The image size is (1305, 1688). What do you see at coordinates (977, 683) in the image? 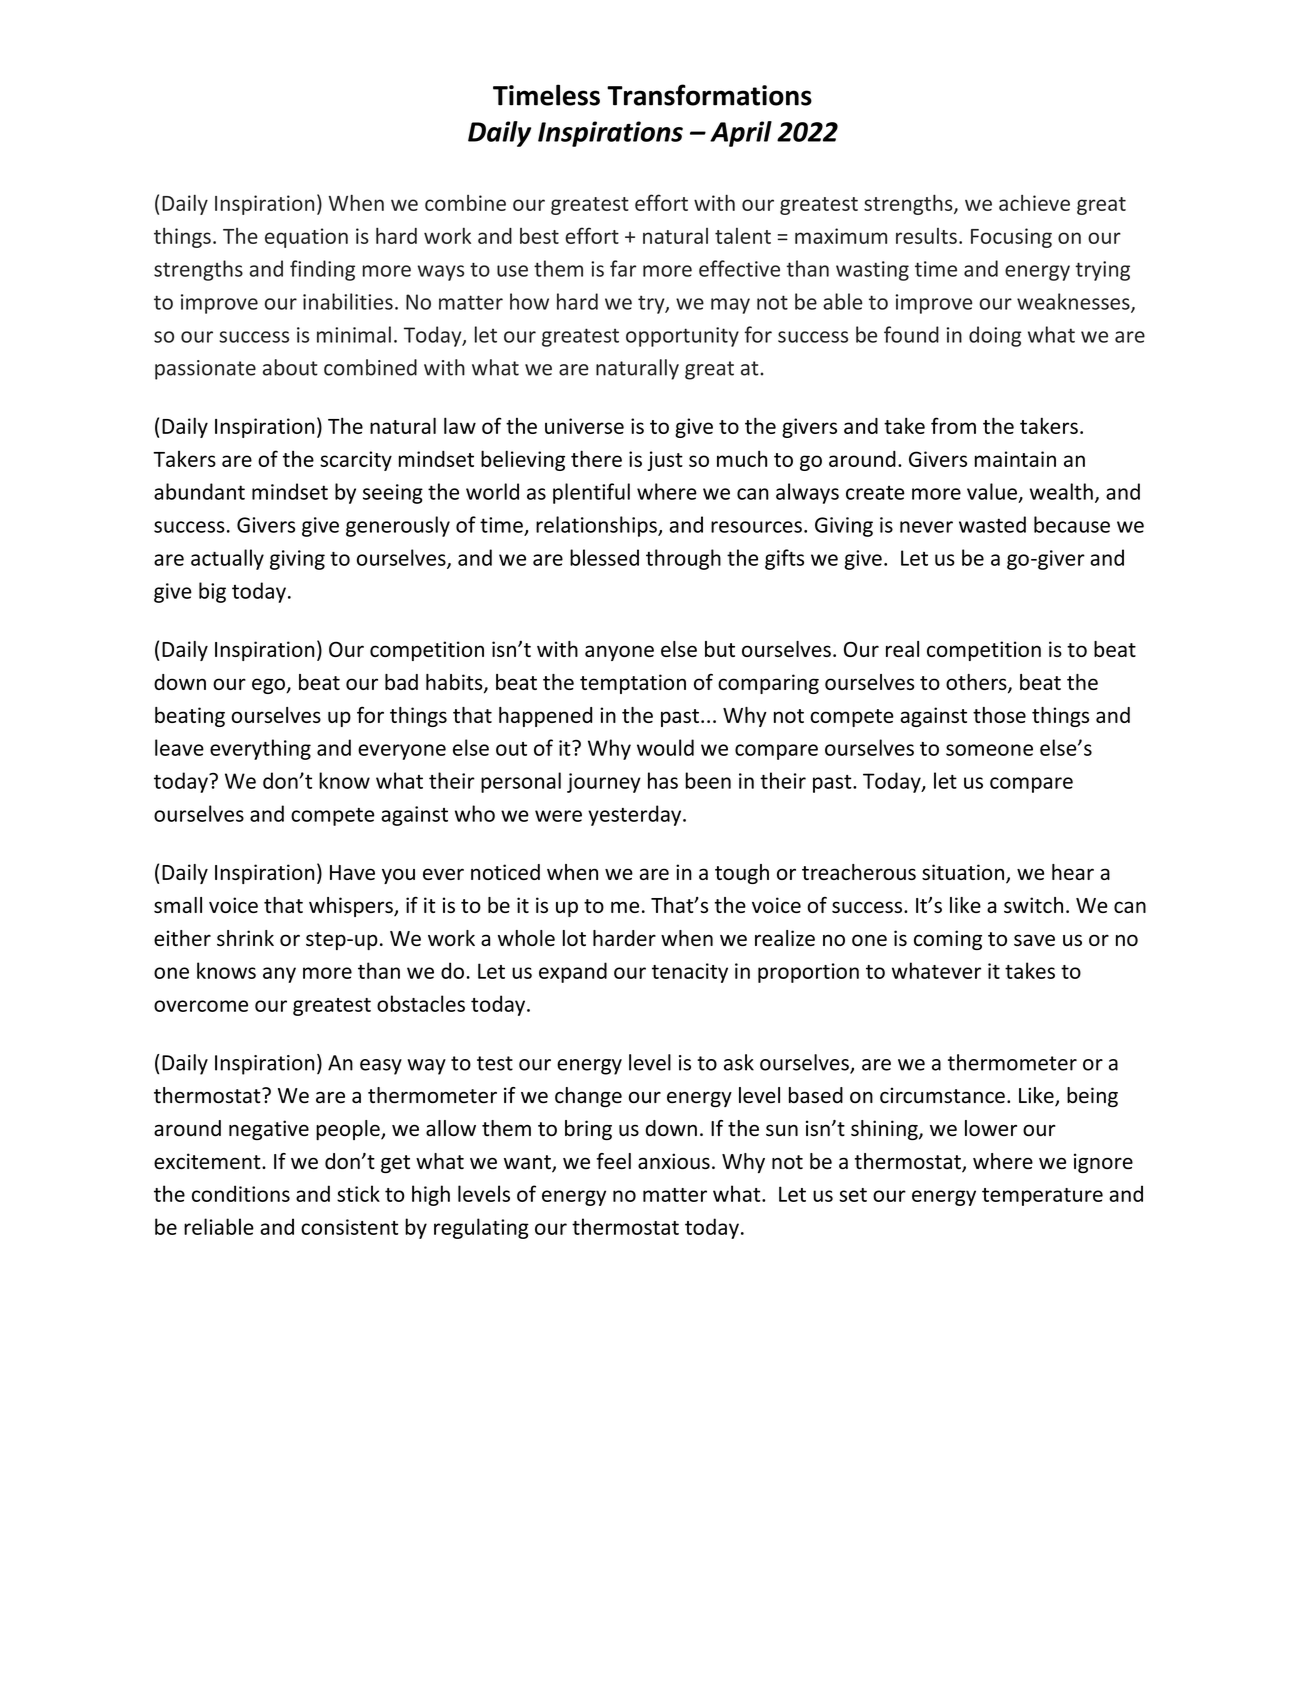
I see `others` at bounding box center [977, 683].
